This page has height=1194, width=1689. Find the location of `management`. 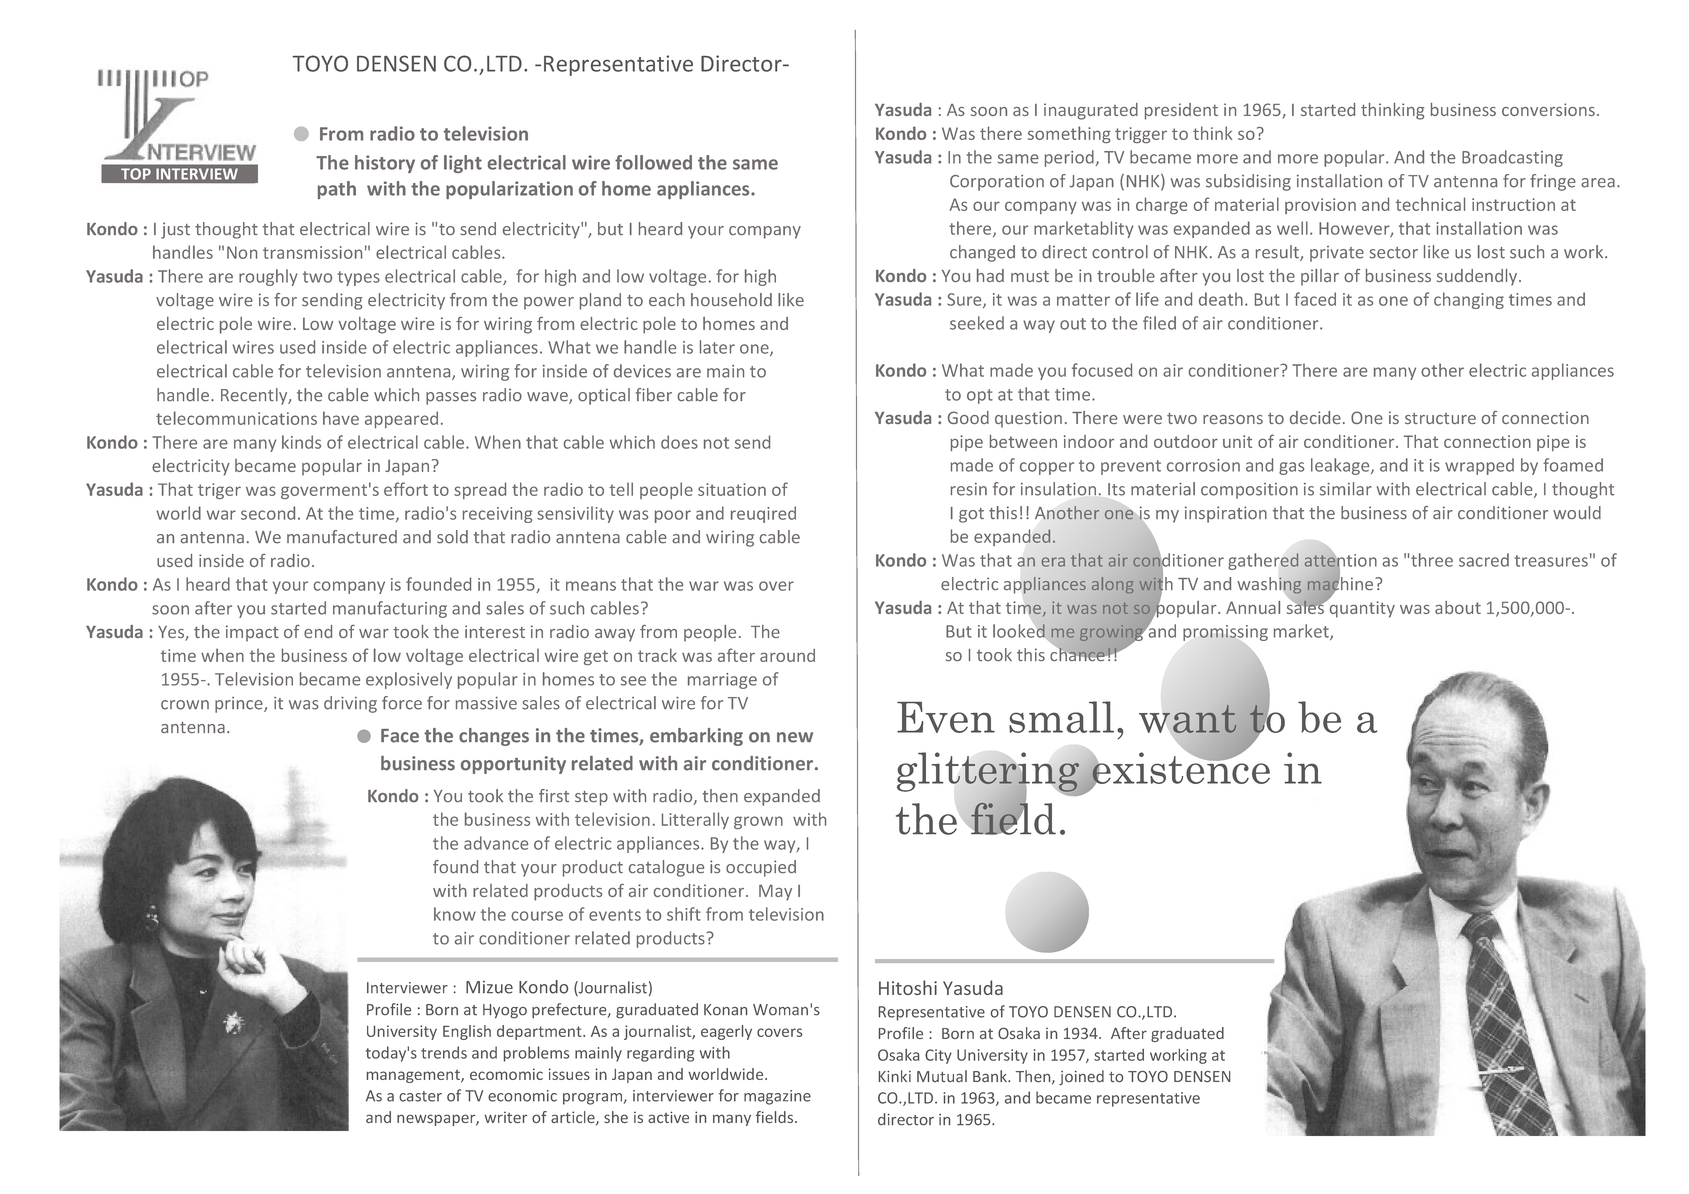

management is located at coordinates (414, 1076).
